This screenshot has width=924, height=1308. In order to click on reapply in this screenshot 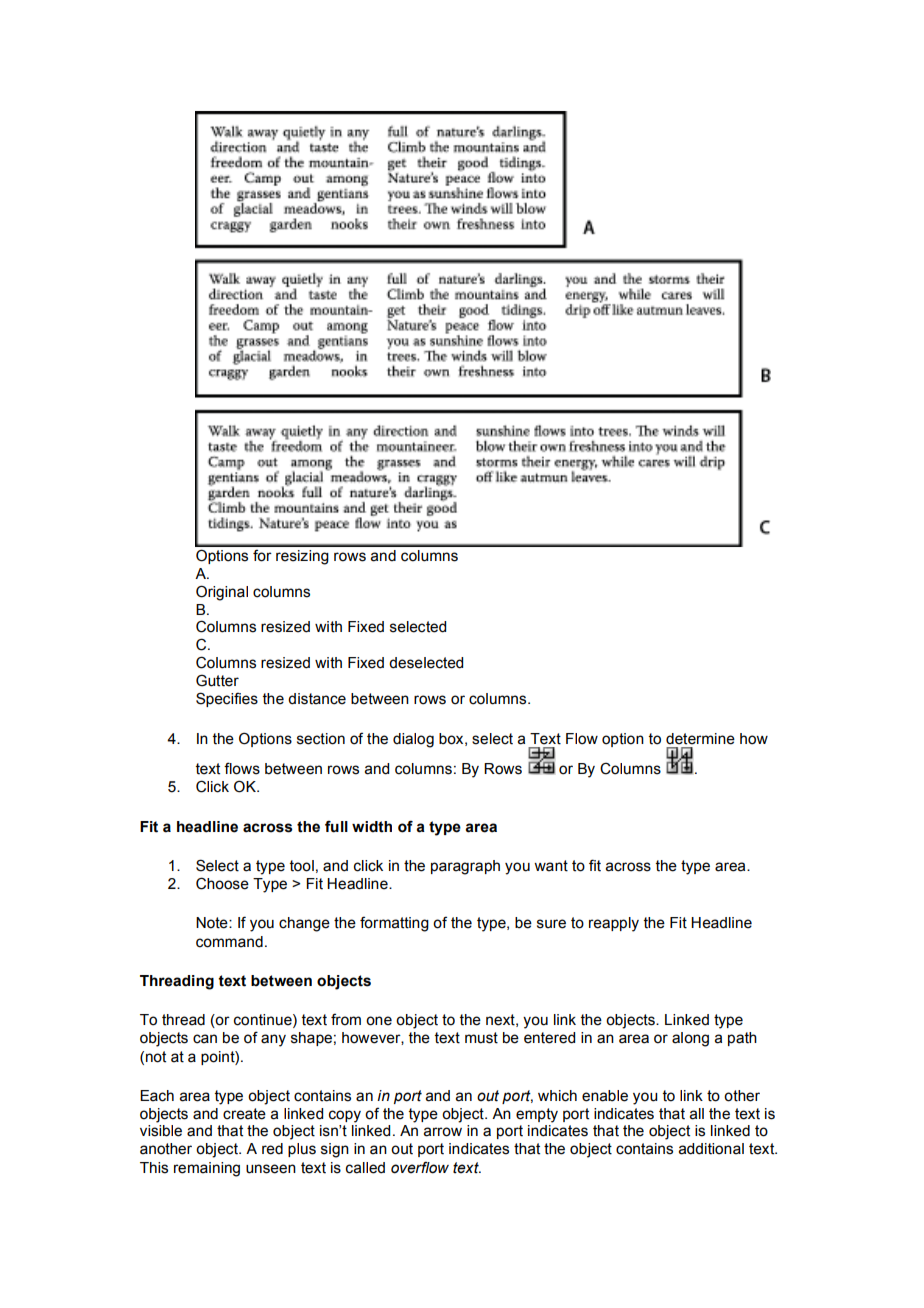, I will do `click(614, 924)`.
